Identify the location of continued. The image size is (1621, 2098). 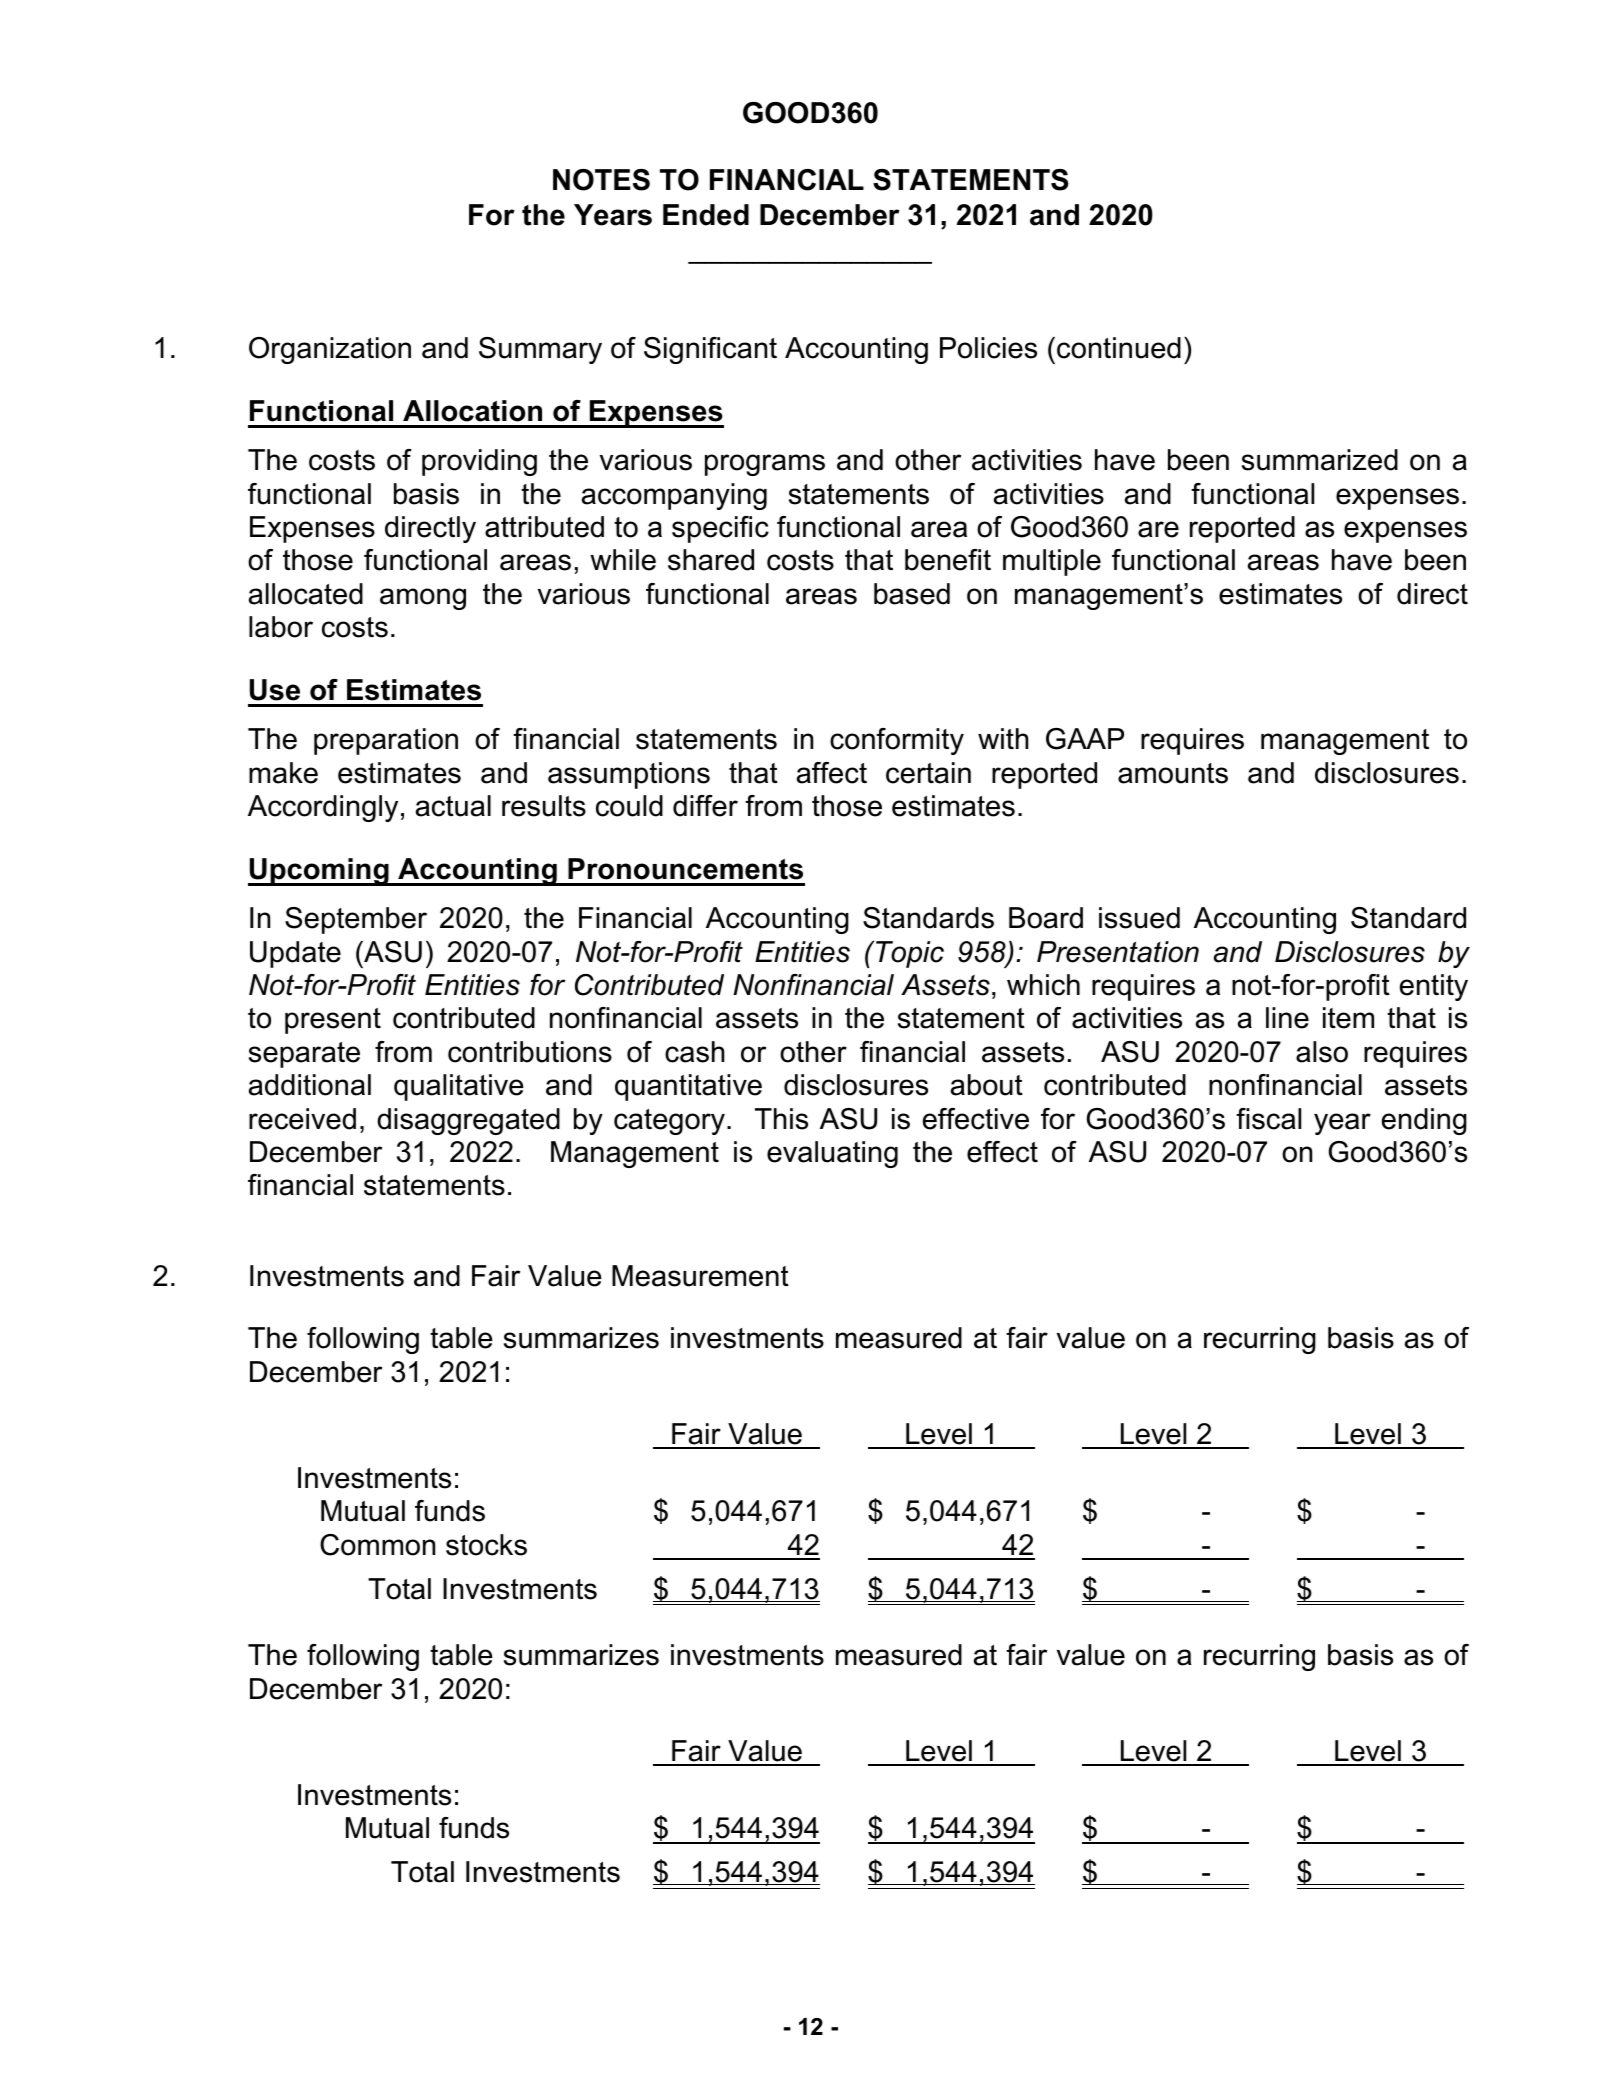
(1119, 348).
